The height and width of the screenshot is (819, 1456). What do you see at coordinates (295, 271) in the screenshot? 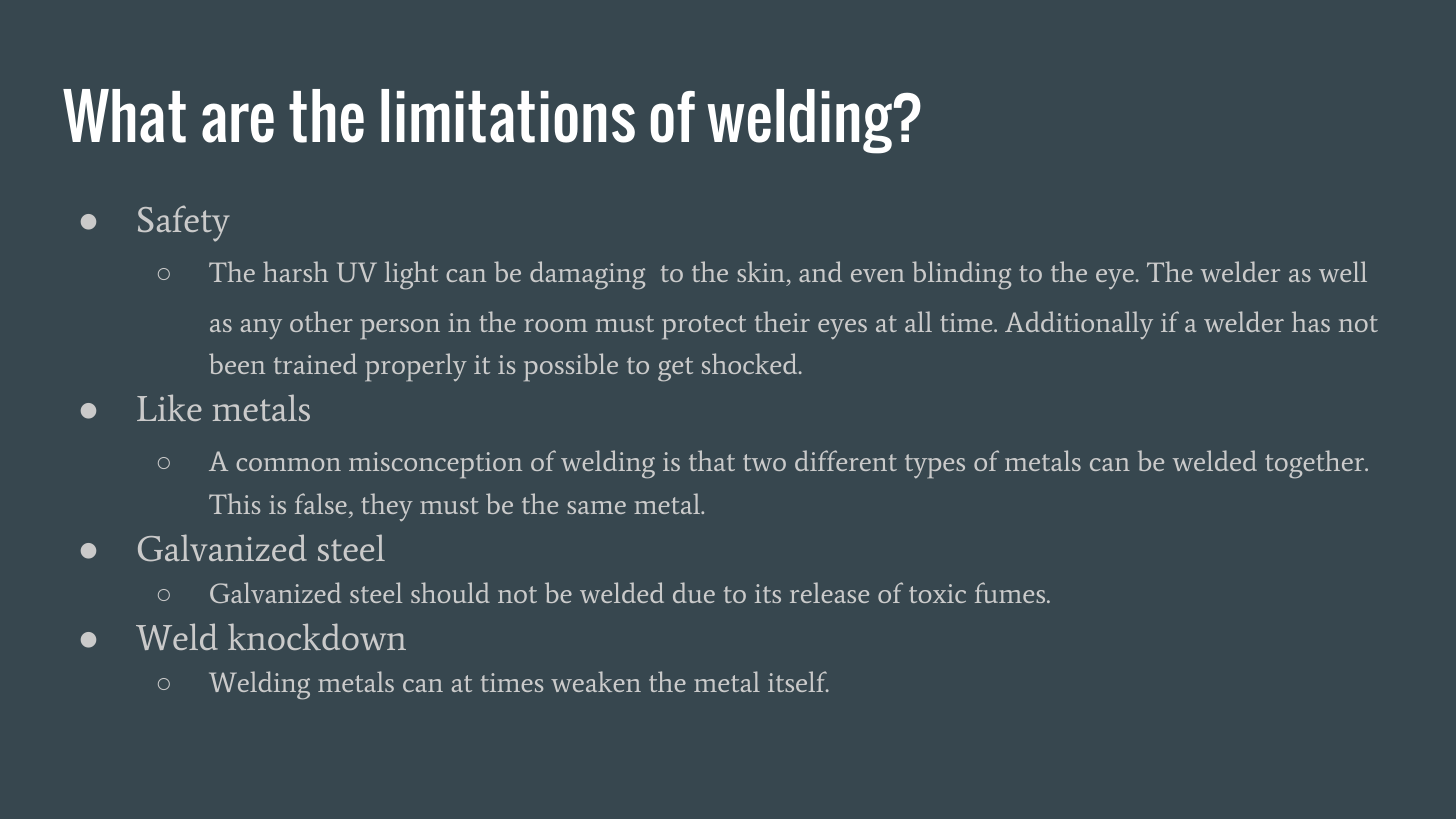
I see `harsh` at bounding box center [295, 271].
